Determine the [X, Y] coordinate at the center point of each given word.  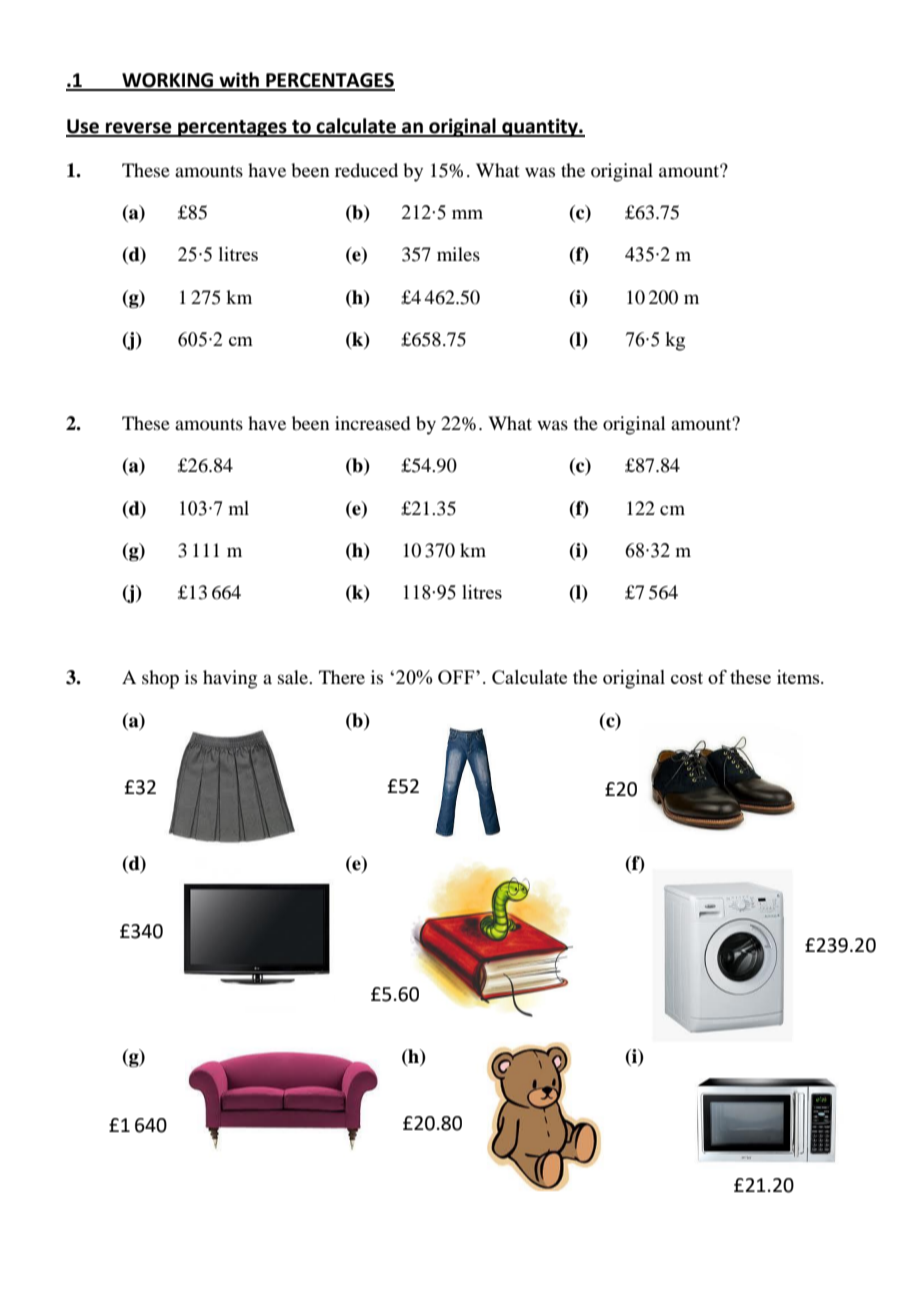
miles [458, 254]
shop [160, 679]
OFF [457, 677]
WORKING [168, 81]
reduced [366, 170]
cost [687, 678]
